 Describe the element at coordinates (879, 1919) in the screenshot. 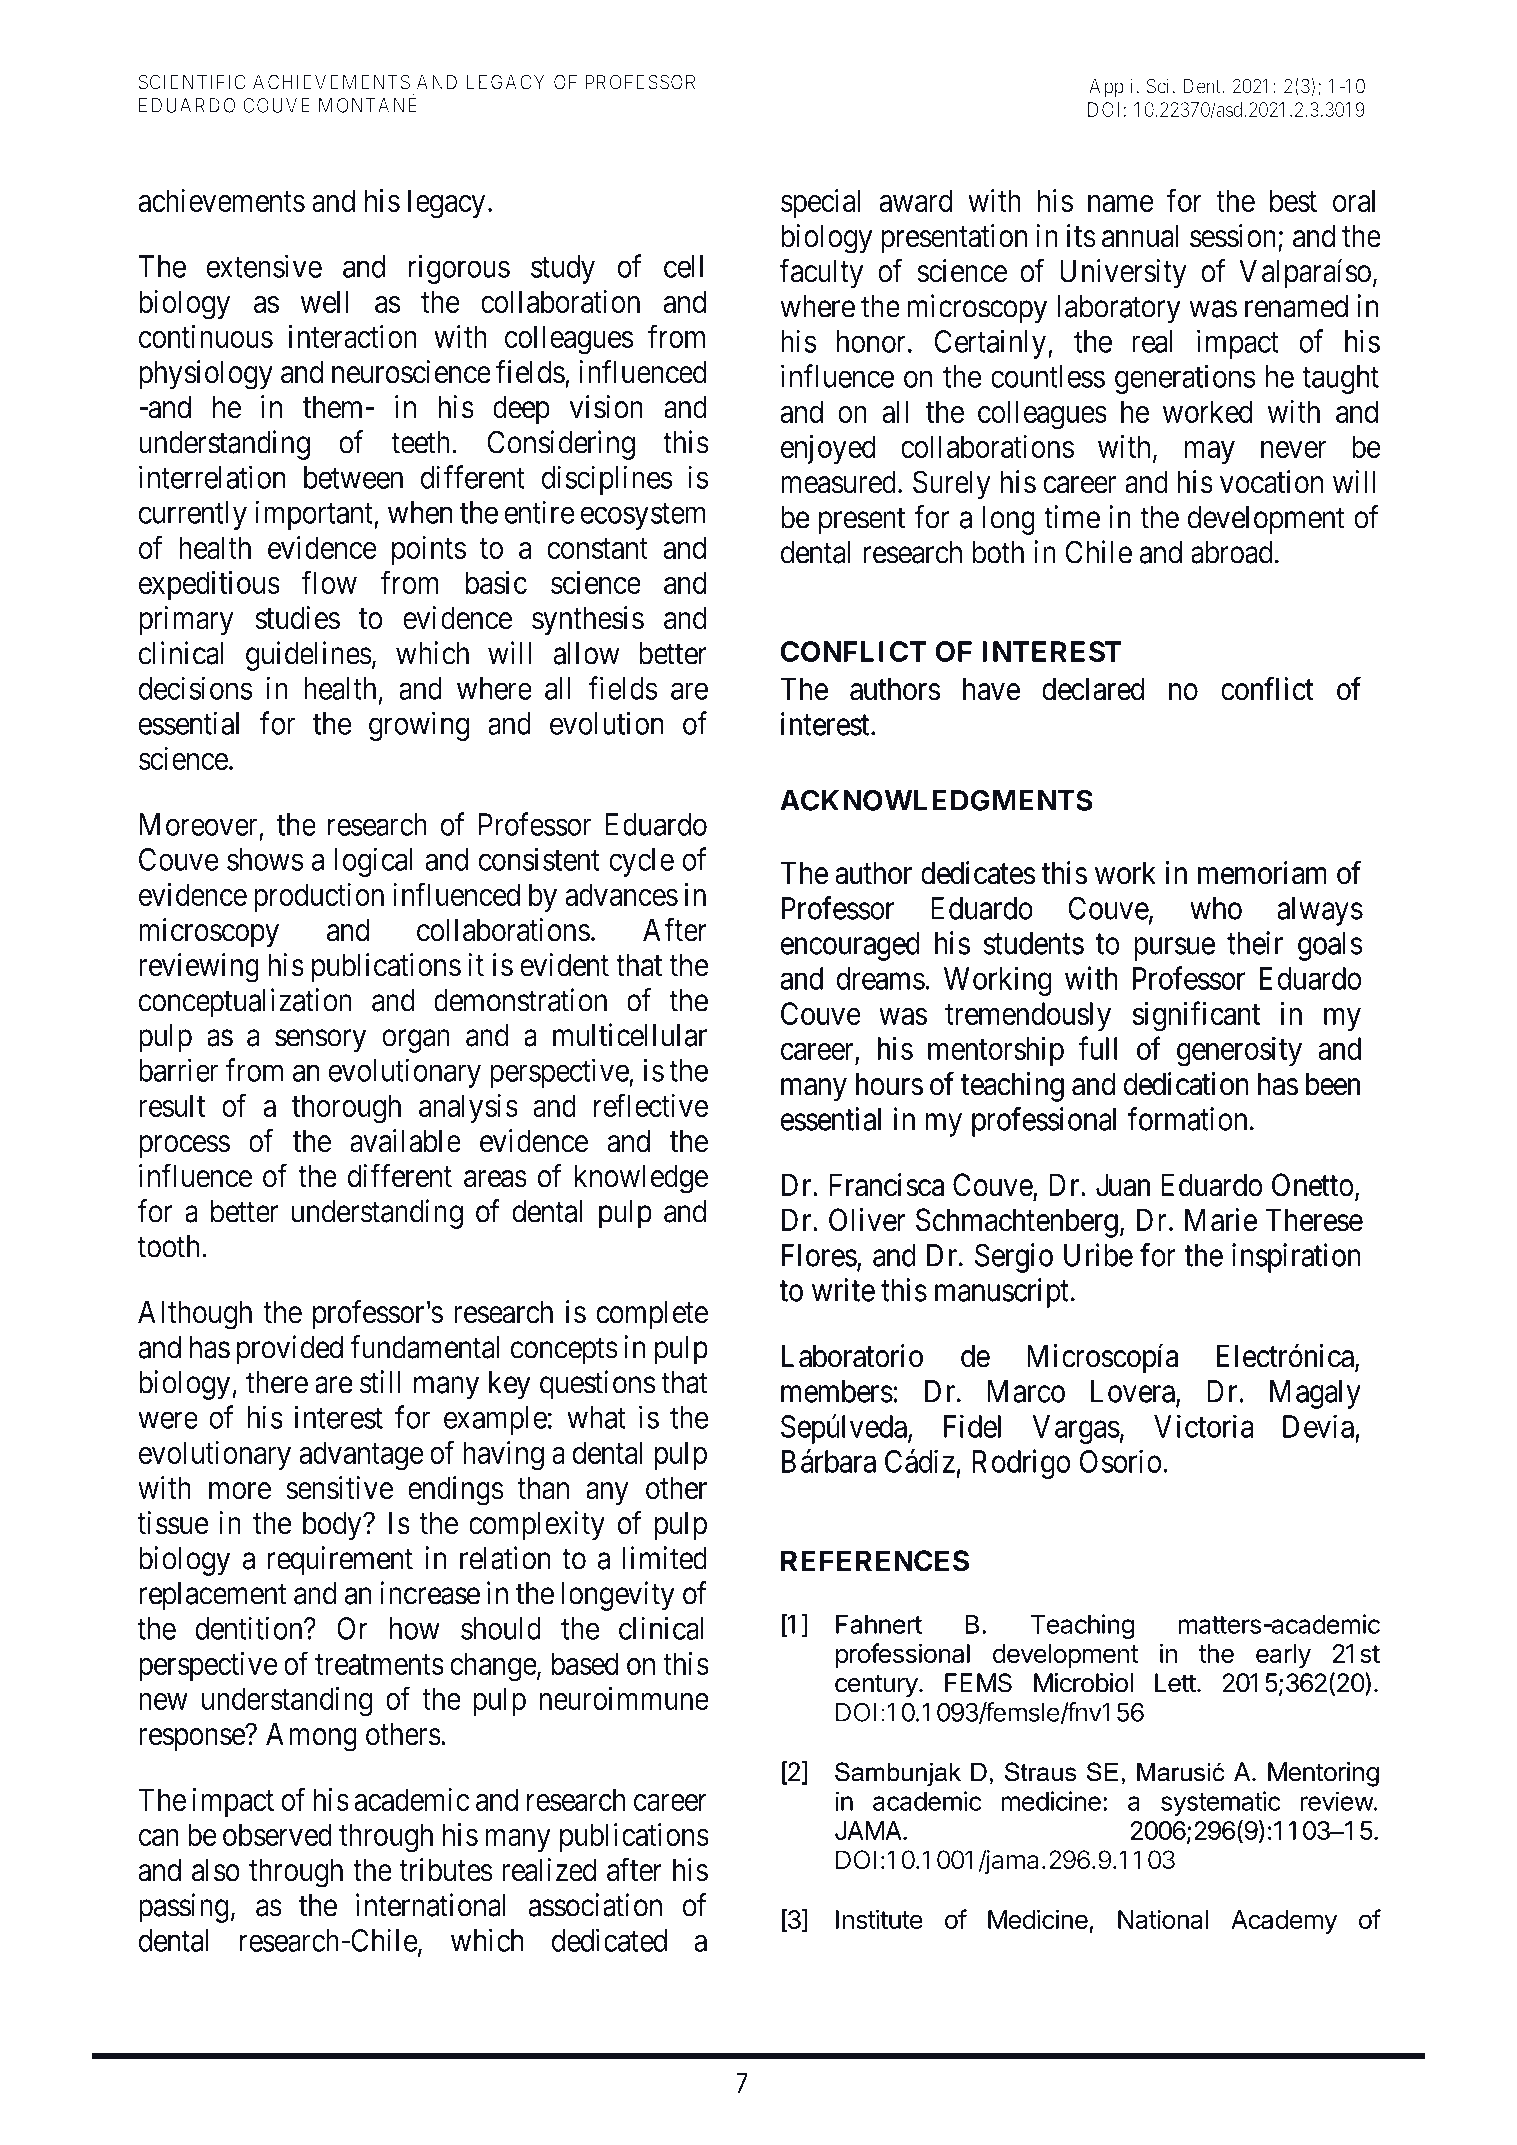

I see `Institute` at that location.
